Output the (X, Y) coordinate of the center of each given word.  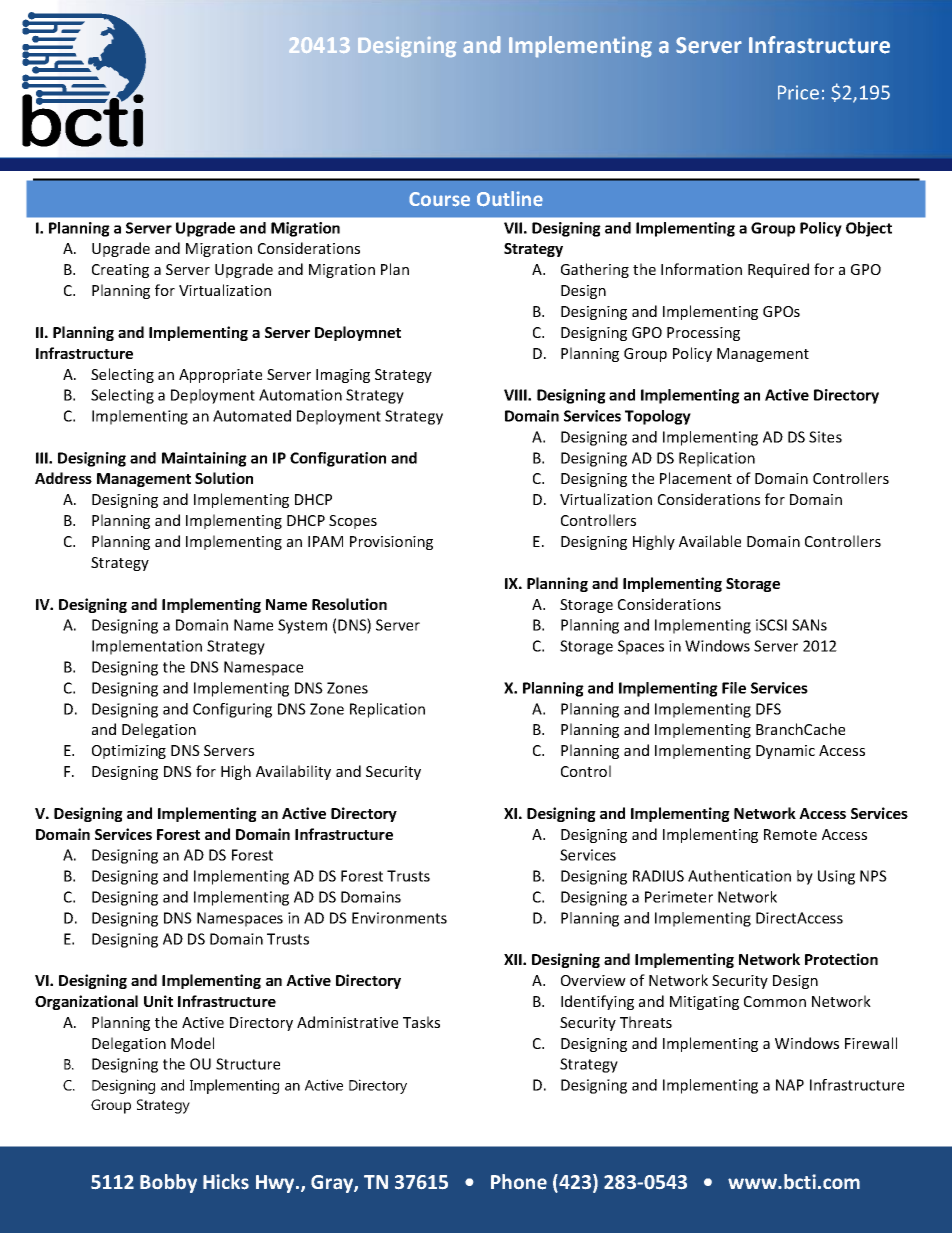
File (734, 688)
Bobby (168, 1183)
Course (439, 199)
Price (798, 92)
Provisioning (391, 543)
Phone (519, 1182)
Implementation (147, 647)
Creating (120, 271)
